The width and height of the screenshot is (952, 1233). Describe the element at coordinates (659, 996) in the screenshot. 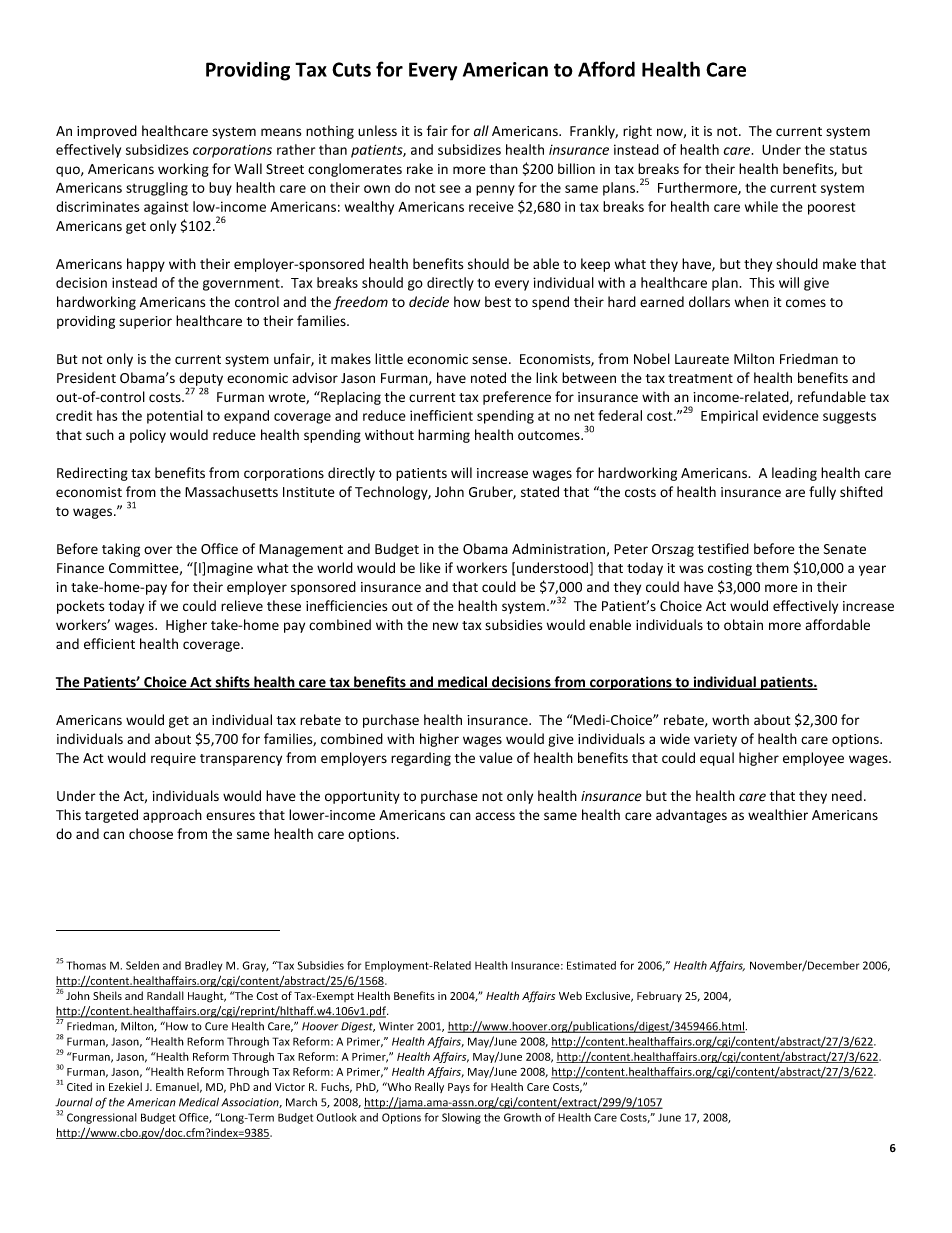

I see `February` at that location.
